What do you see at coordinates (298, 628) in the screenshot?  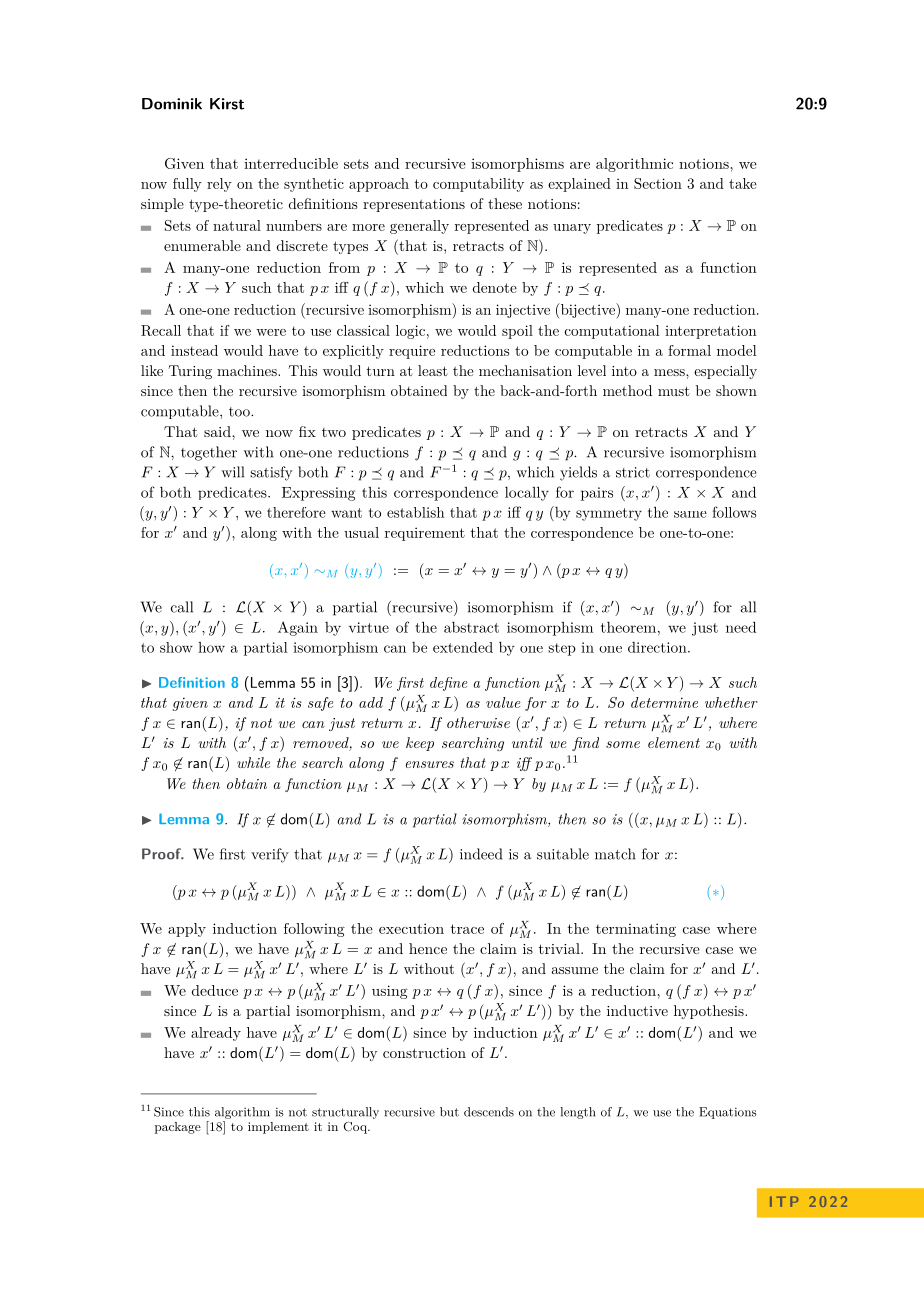 I see `Again` at bounding box center [298, 628].
